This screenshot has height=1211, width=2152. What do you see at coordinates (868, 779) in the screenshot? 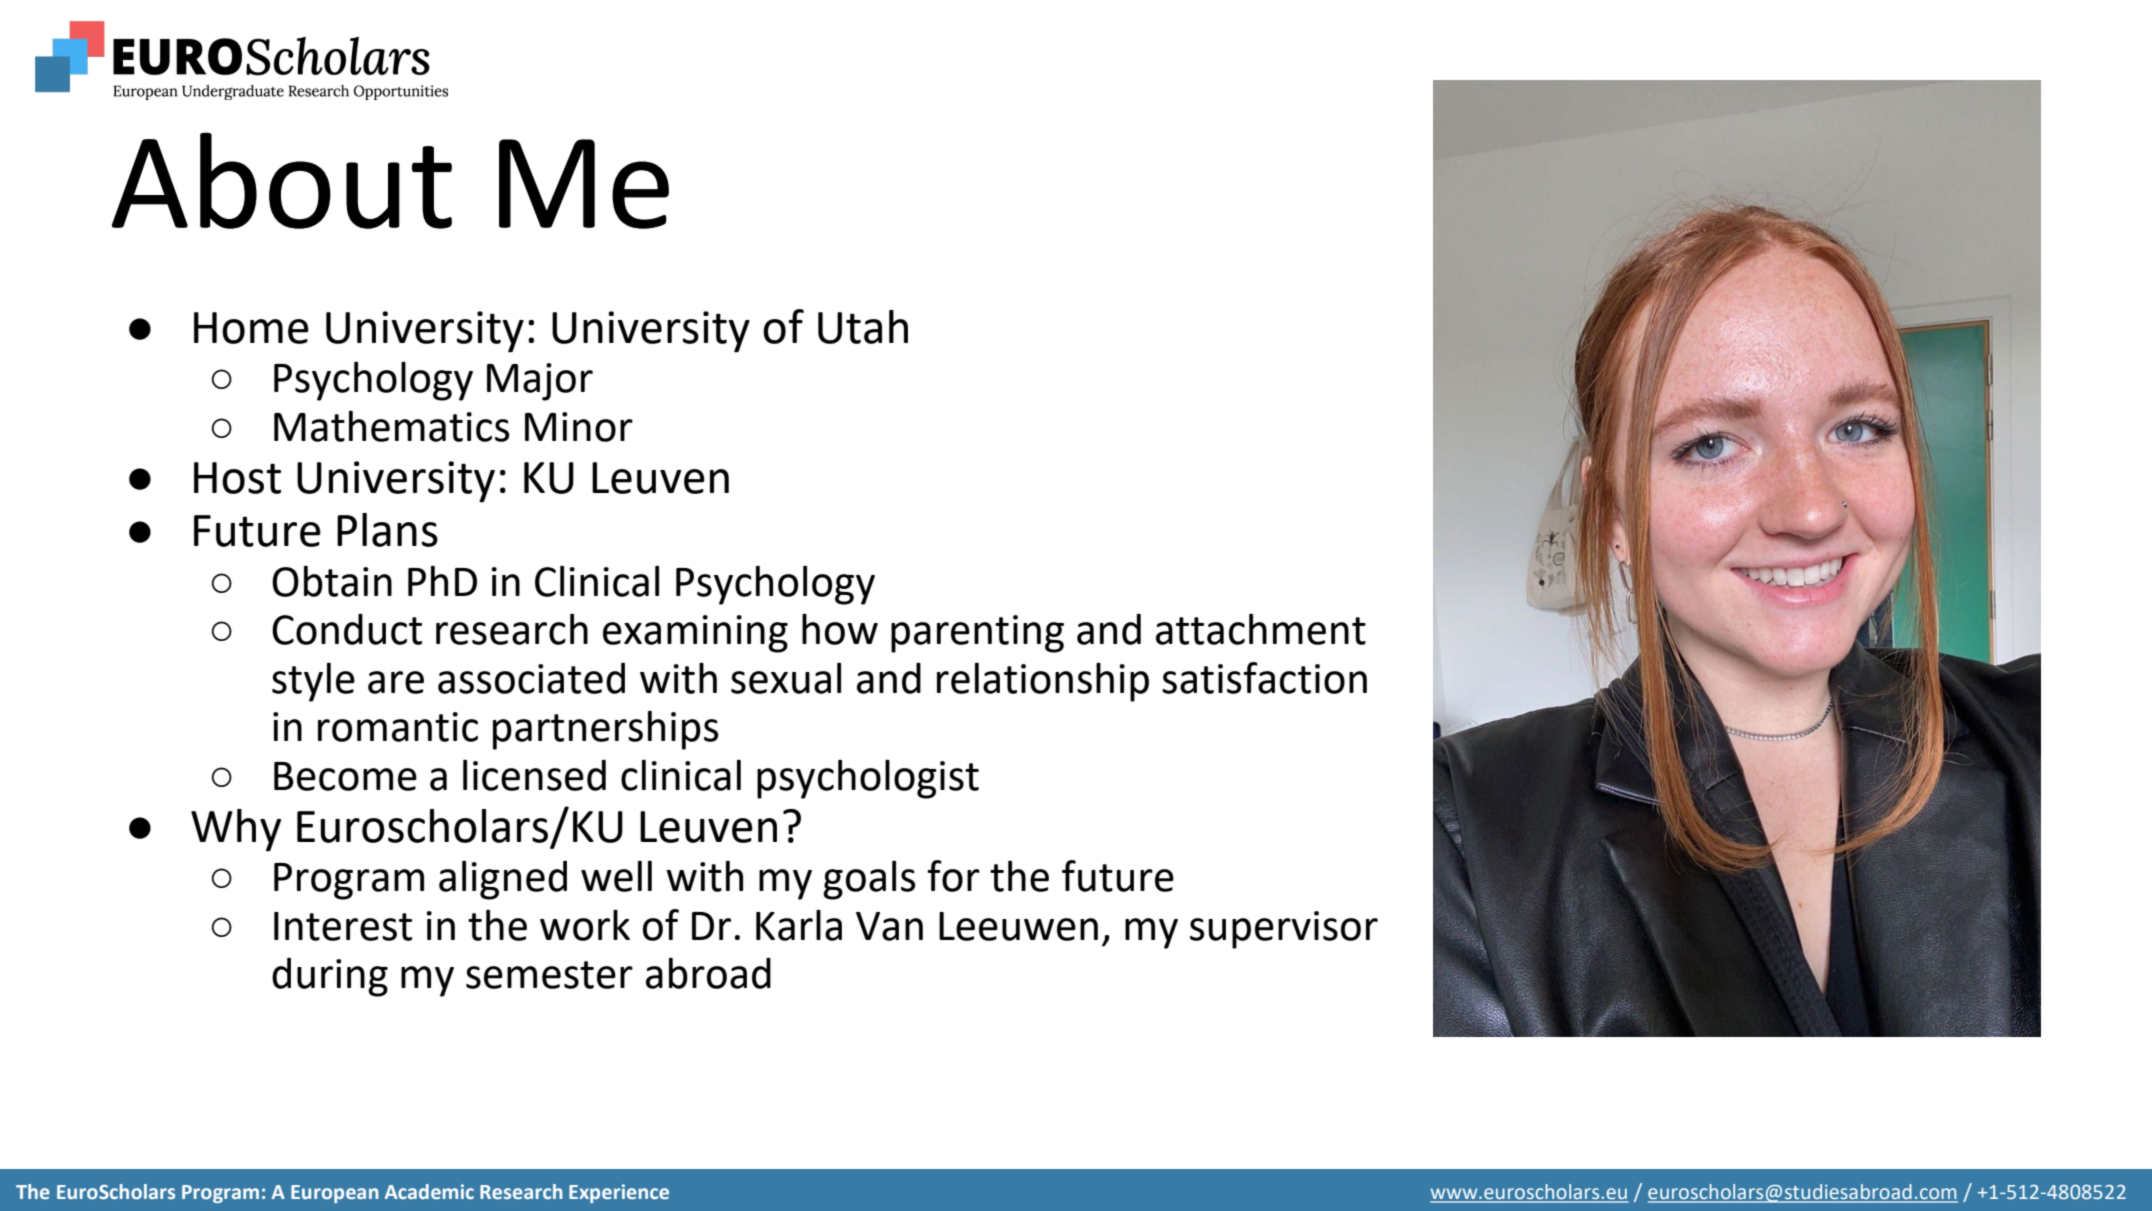
I see `psychologist` at bounding box center [868, 779].
